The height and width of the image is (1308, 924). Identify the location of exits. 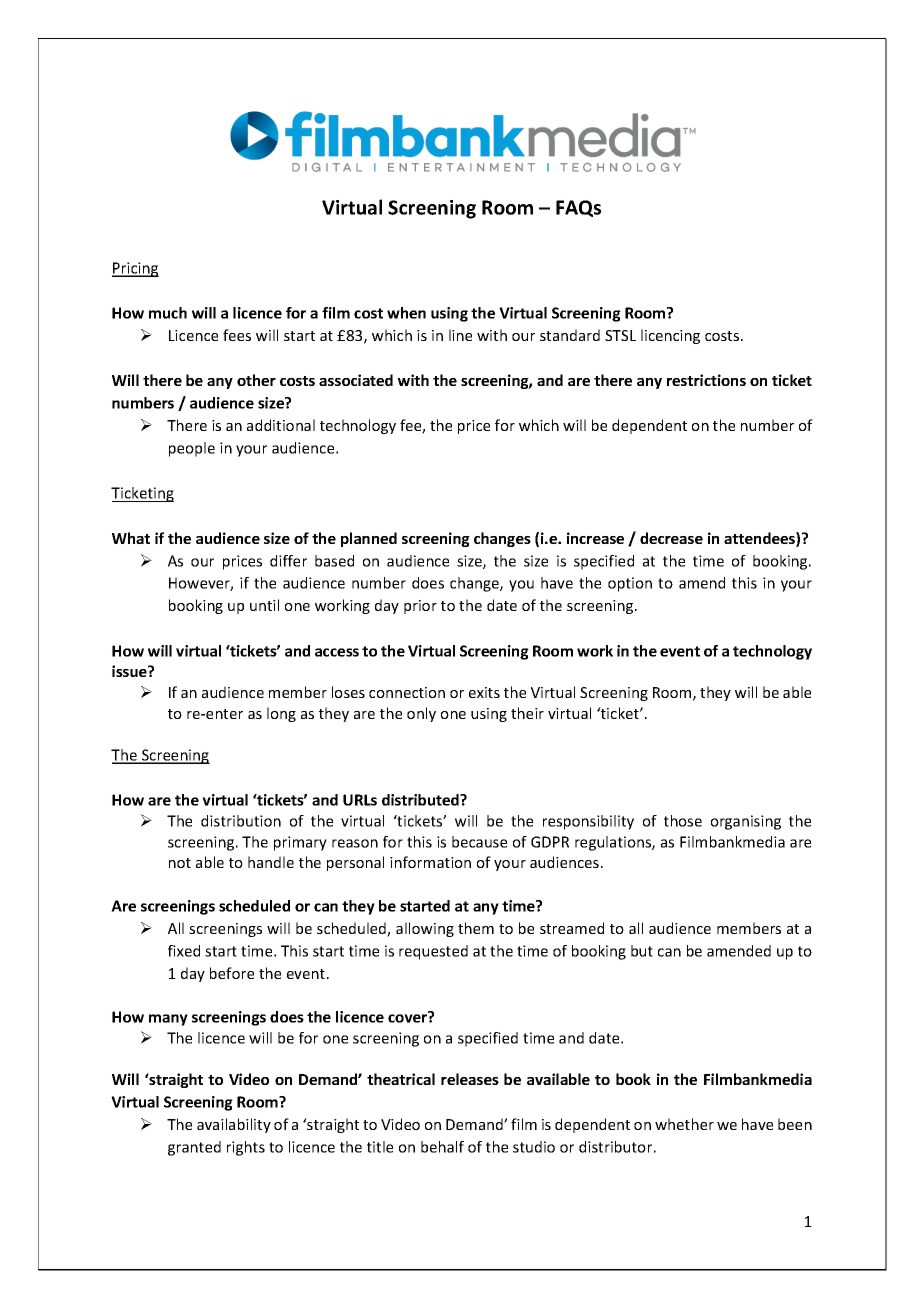
(484, 692).
